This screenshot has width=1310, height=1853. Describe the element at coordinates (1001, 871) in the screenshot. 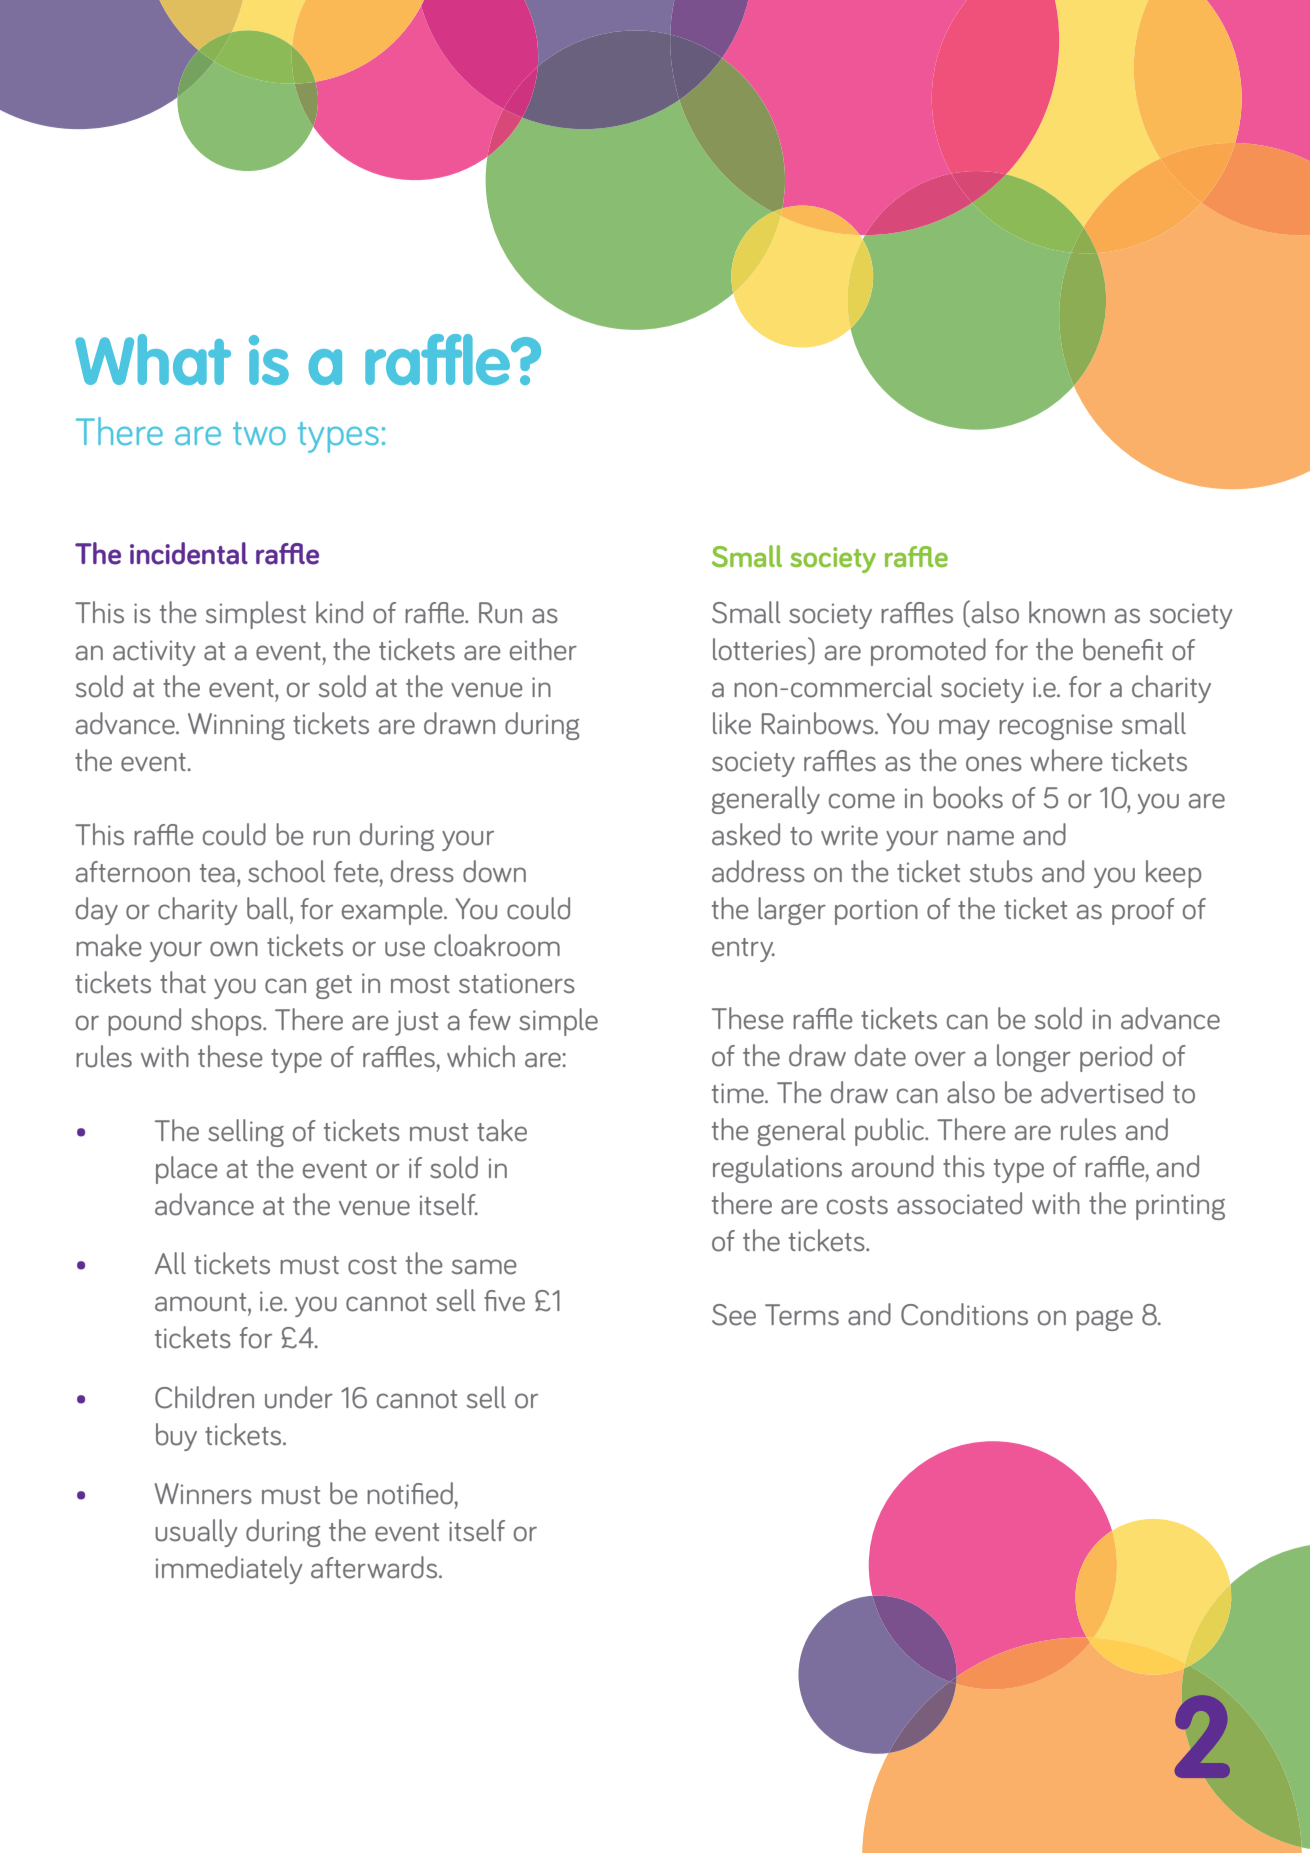

I see `stubs` at that location.
